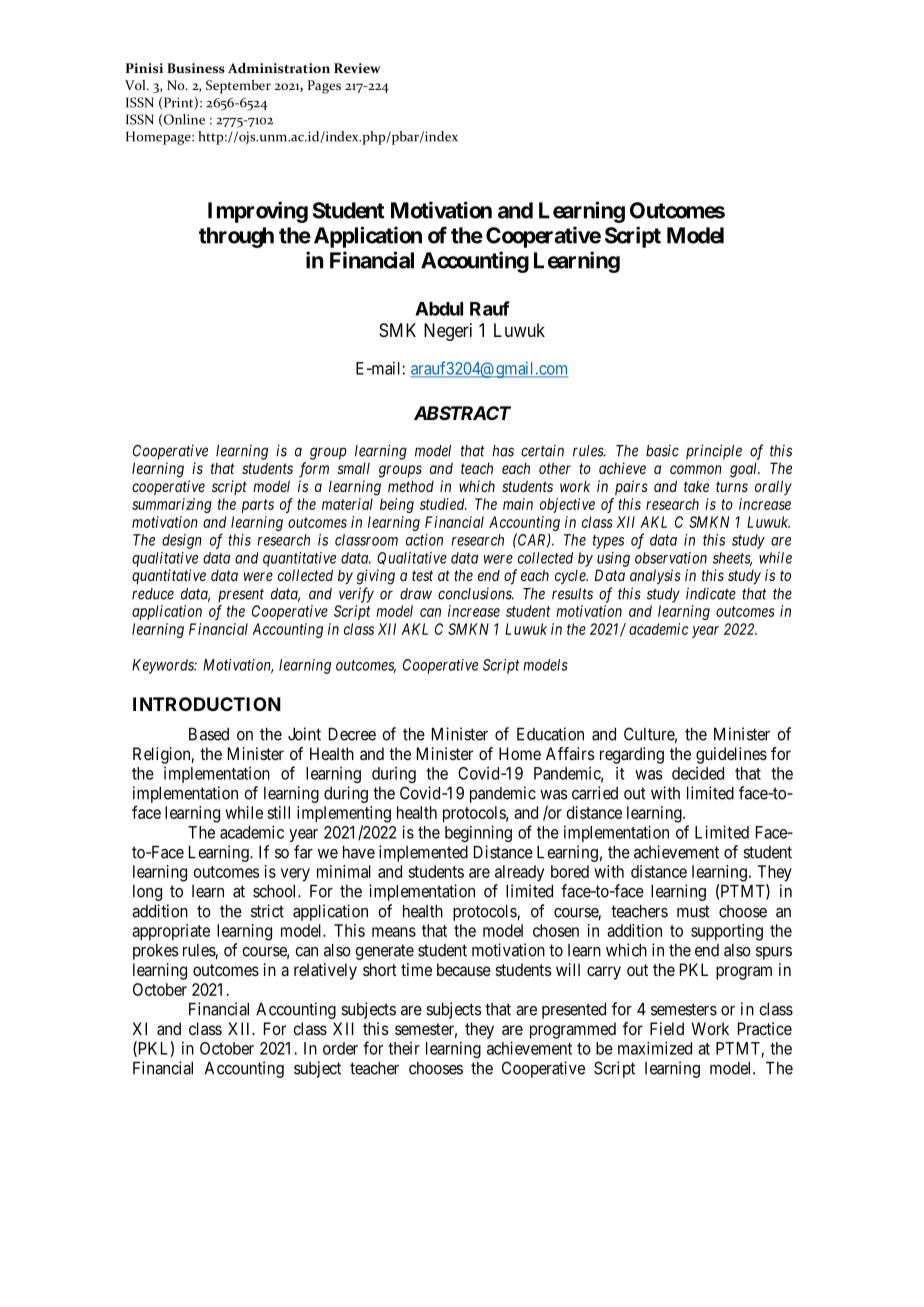 The height and width of the screenshot is (1307, 924). Describe the element at coordinates (424, 540) in the screenshot. I see `action` at that location.
